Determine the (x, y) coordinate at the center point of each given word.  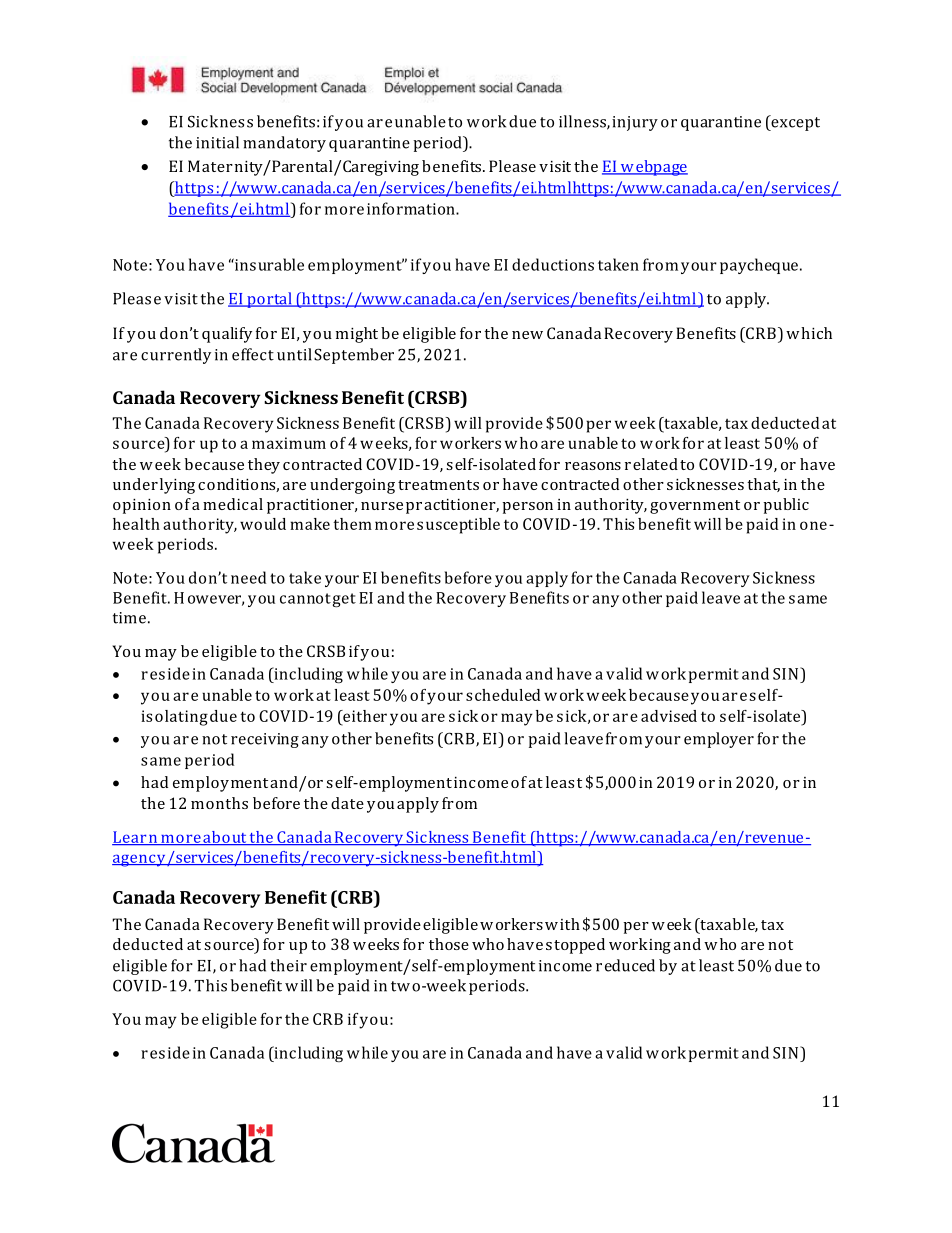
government (695, 507)
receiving (265, 740)
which (809, 333)
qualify (227, 335)
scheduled (503, 695)
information (412, 208)
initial (217, 142)
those (449, 944)
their (288, 965)
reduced (625, 965)
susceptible (458, 526)
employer (719, 740)
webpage (653, 168)
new (527, 335)
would (263, 524)
